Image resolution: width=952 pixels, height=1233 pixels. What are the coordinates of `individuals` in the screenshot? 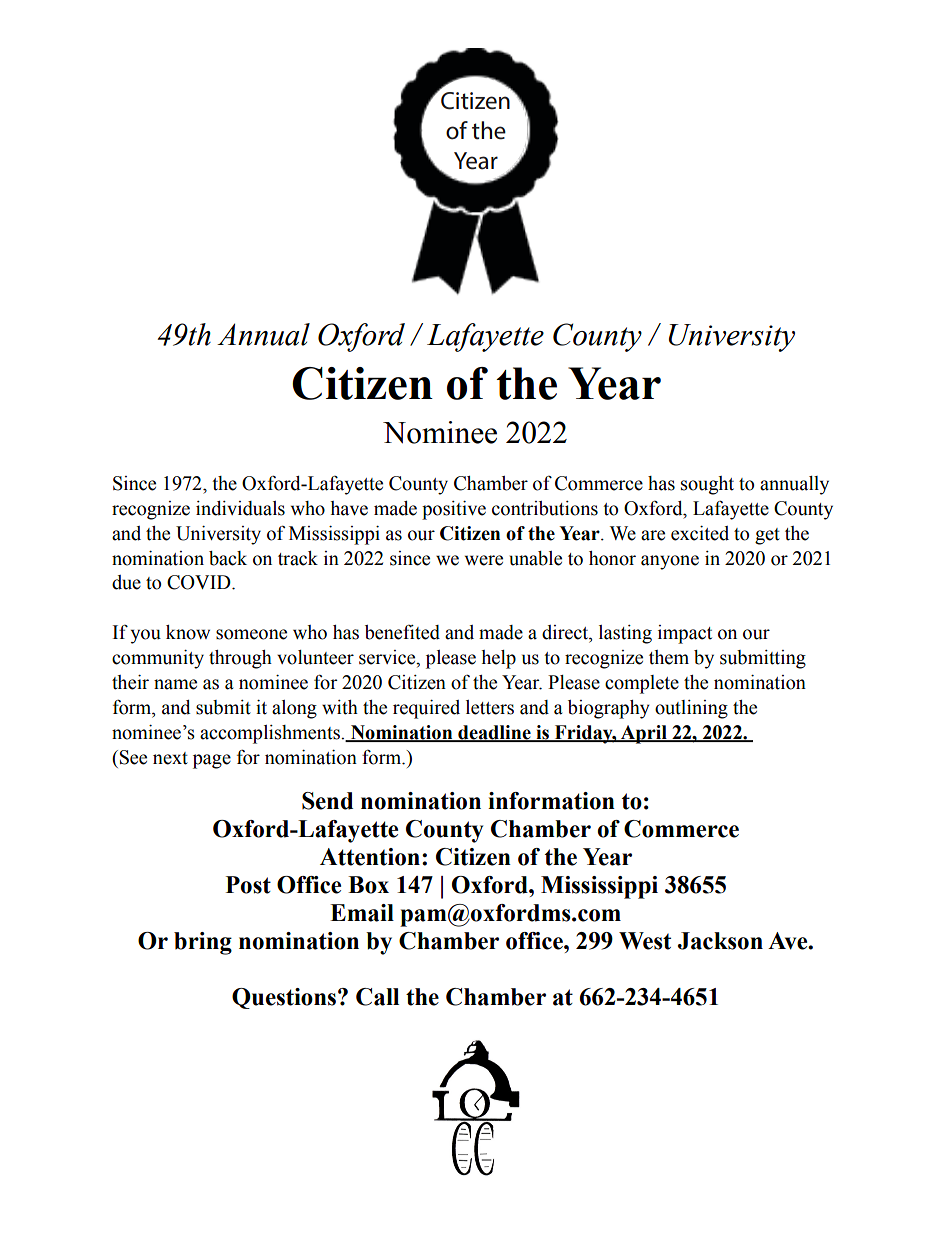 It's located at (240, 508).
